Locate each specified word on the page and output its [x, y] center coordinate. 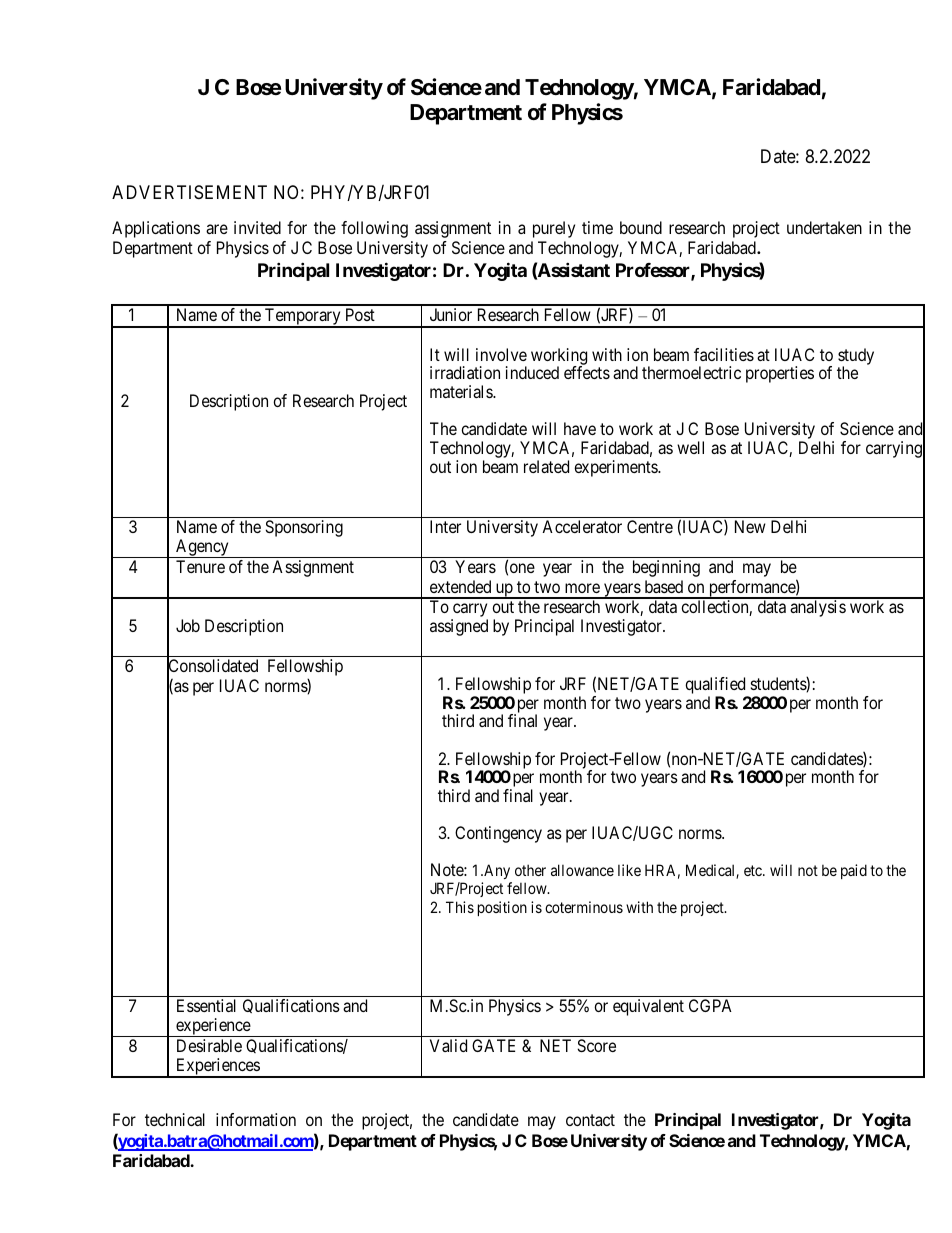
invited [257, 227]
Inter [445, 526]
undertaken [824, 227]
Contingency [498, 834]
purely [554, 229]
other [530, 870]
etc [754, 870]
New [750, 526]
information [256, 1119]
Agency [202, 548]
